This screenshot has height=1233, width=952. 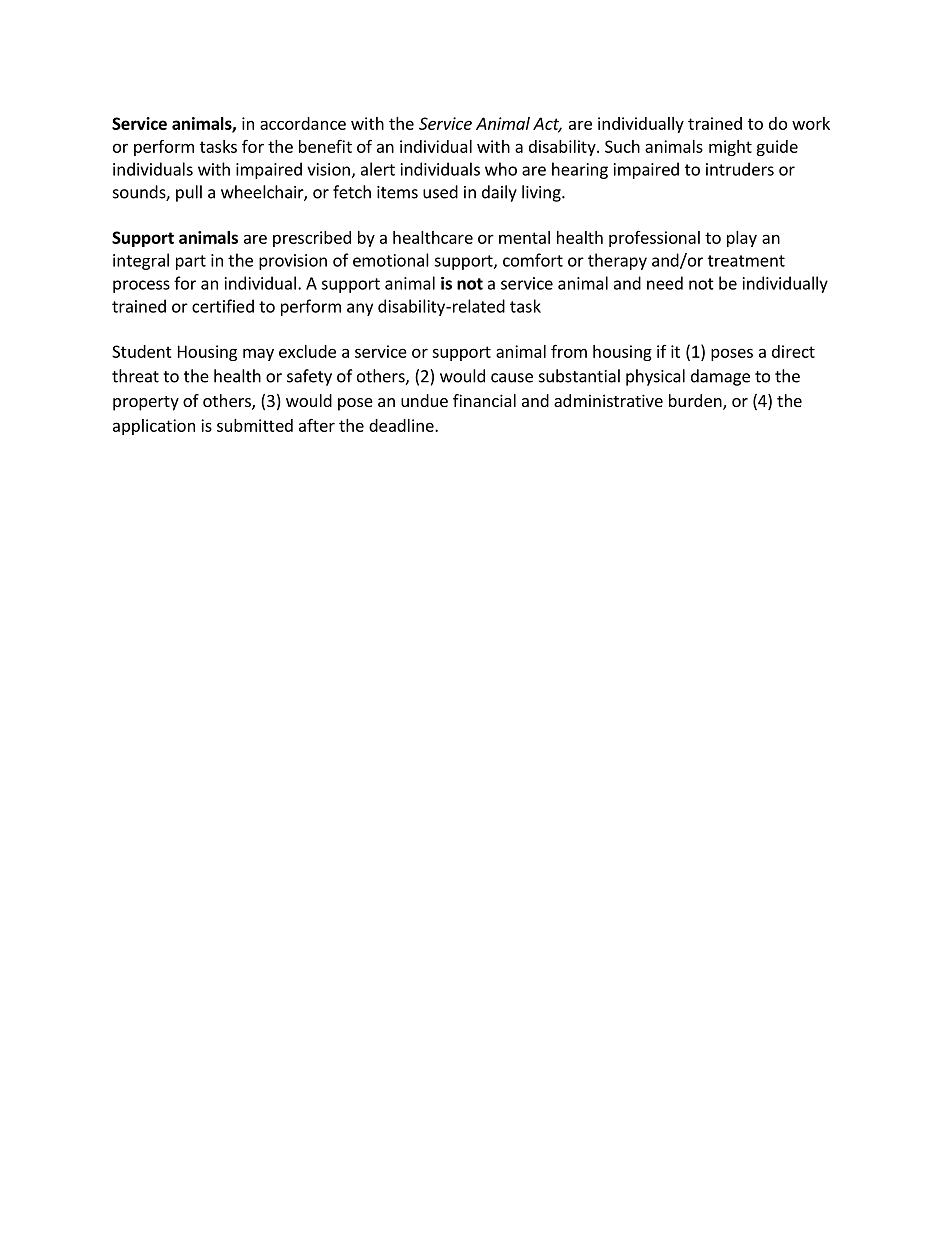 What do you see at coordinates (569, 351) in the screenshot?
I see `from` at bounding box center [569, 351].
